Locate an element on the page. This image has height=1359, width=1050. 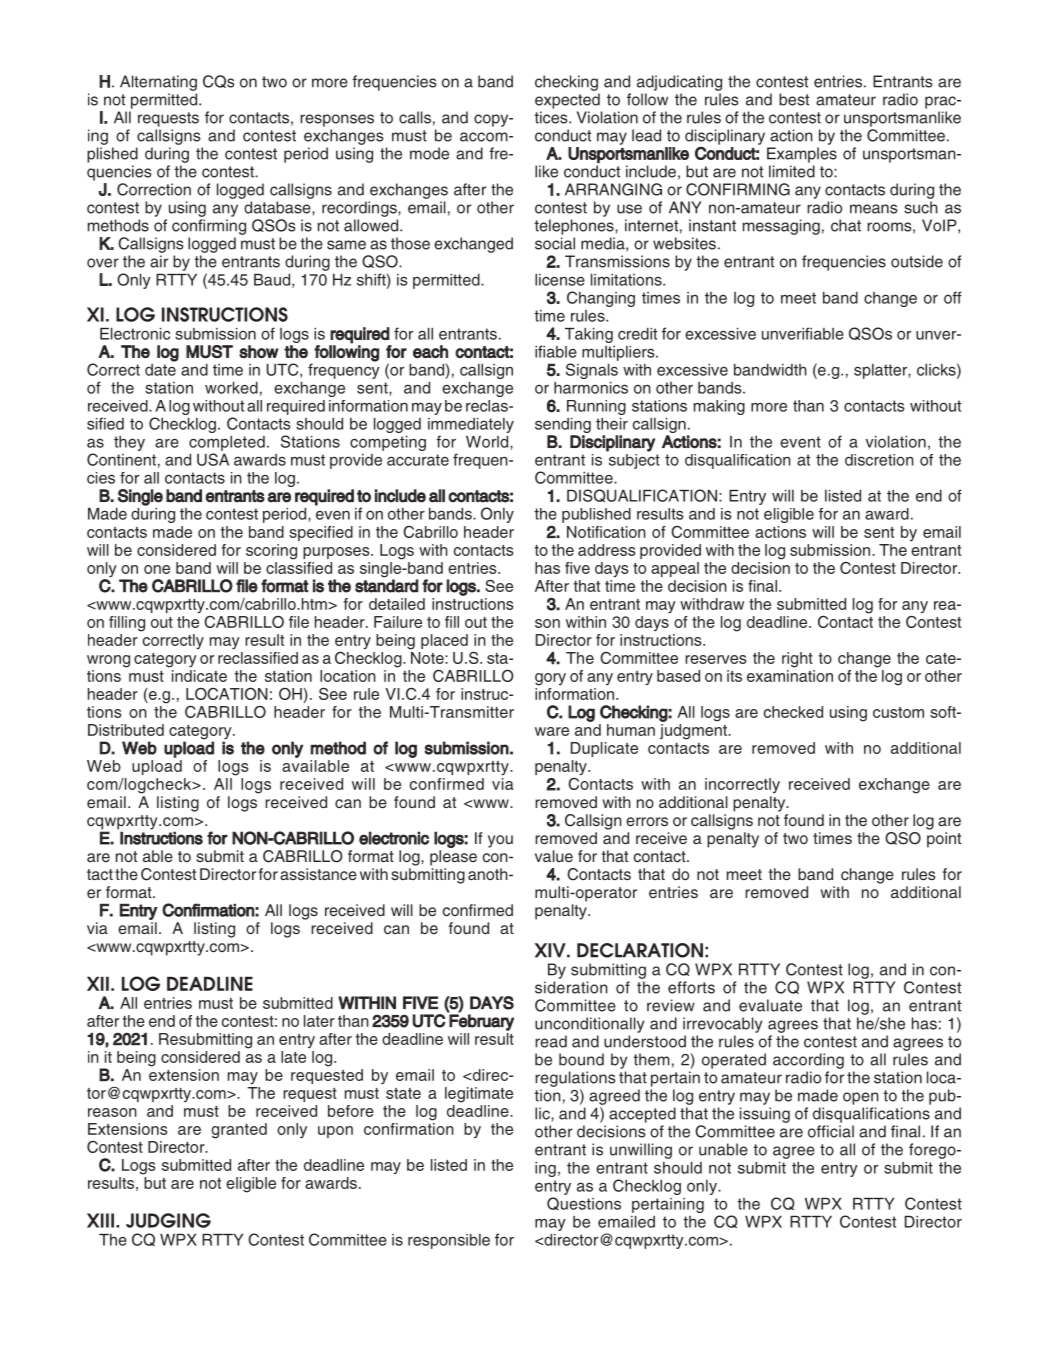
February is located at coordinates (481, 1021).
